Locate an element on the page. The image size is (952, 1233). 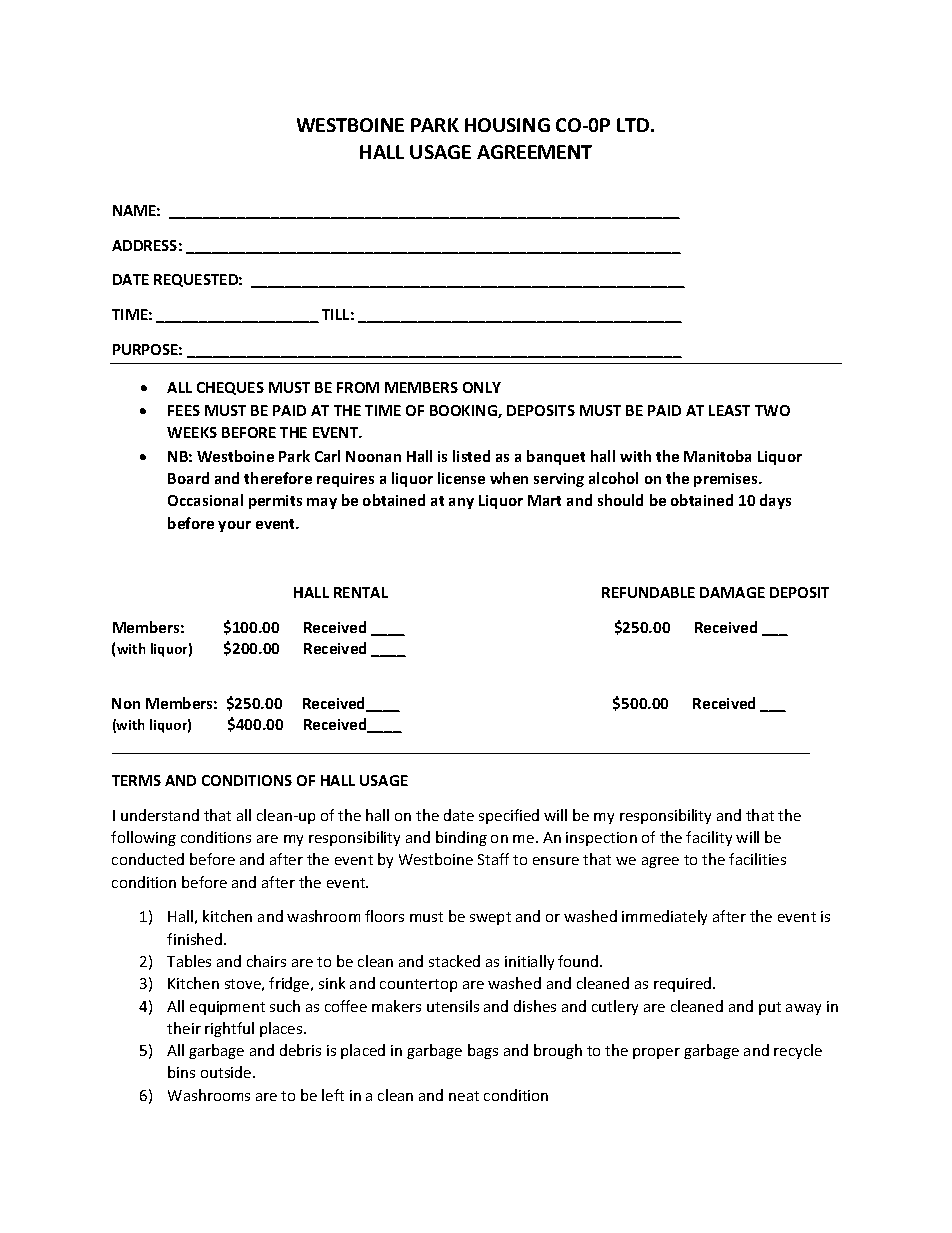
DAMAGE is located at coordinates (732, 592).
